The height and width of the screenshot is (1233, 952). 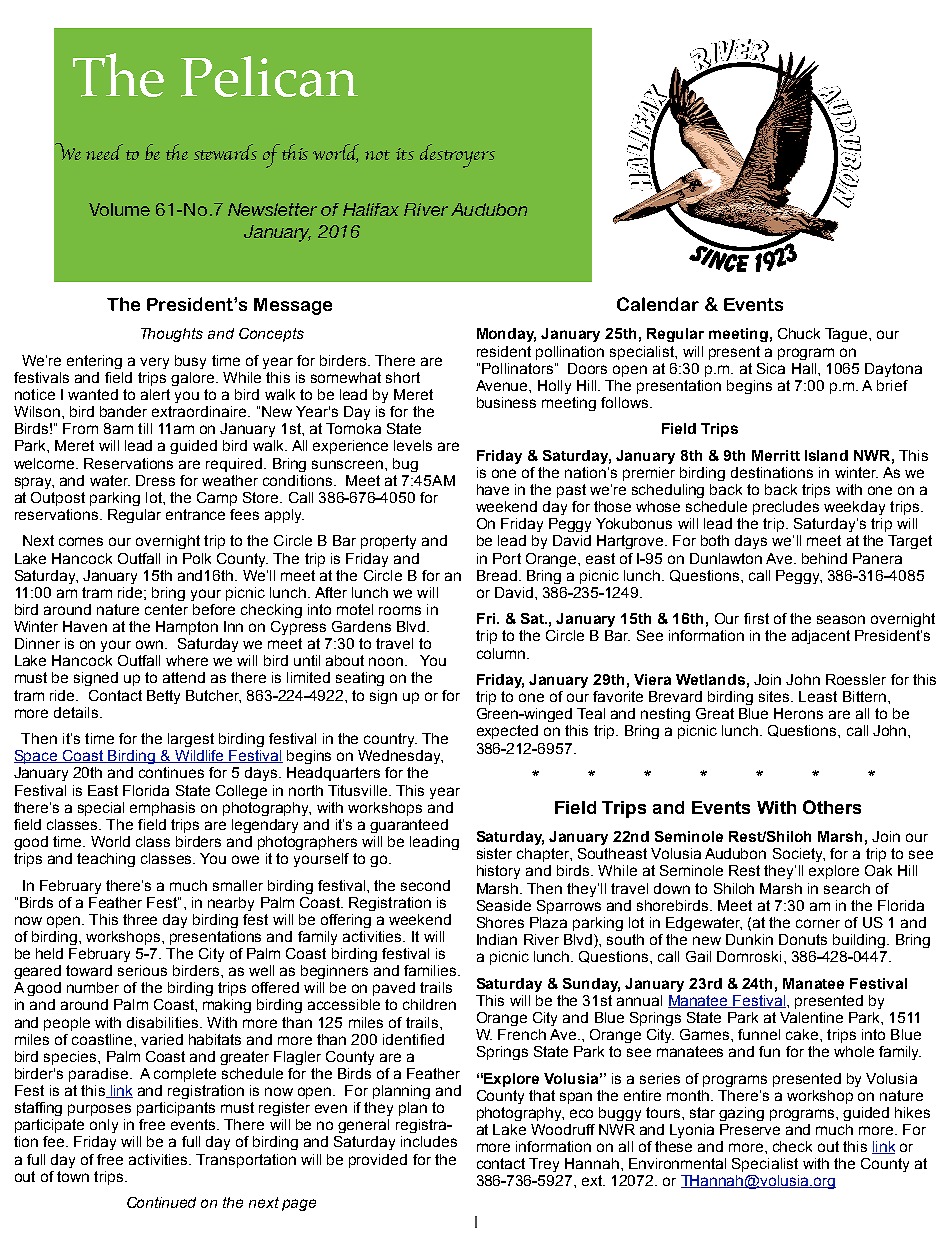 I want to click on includes, so click(x=429, y=1141).
